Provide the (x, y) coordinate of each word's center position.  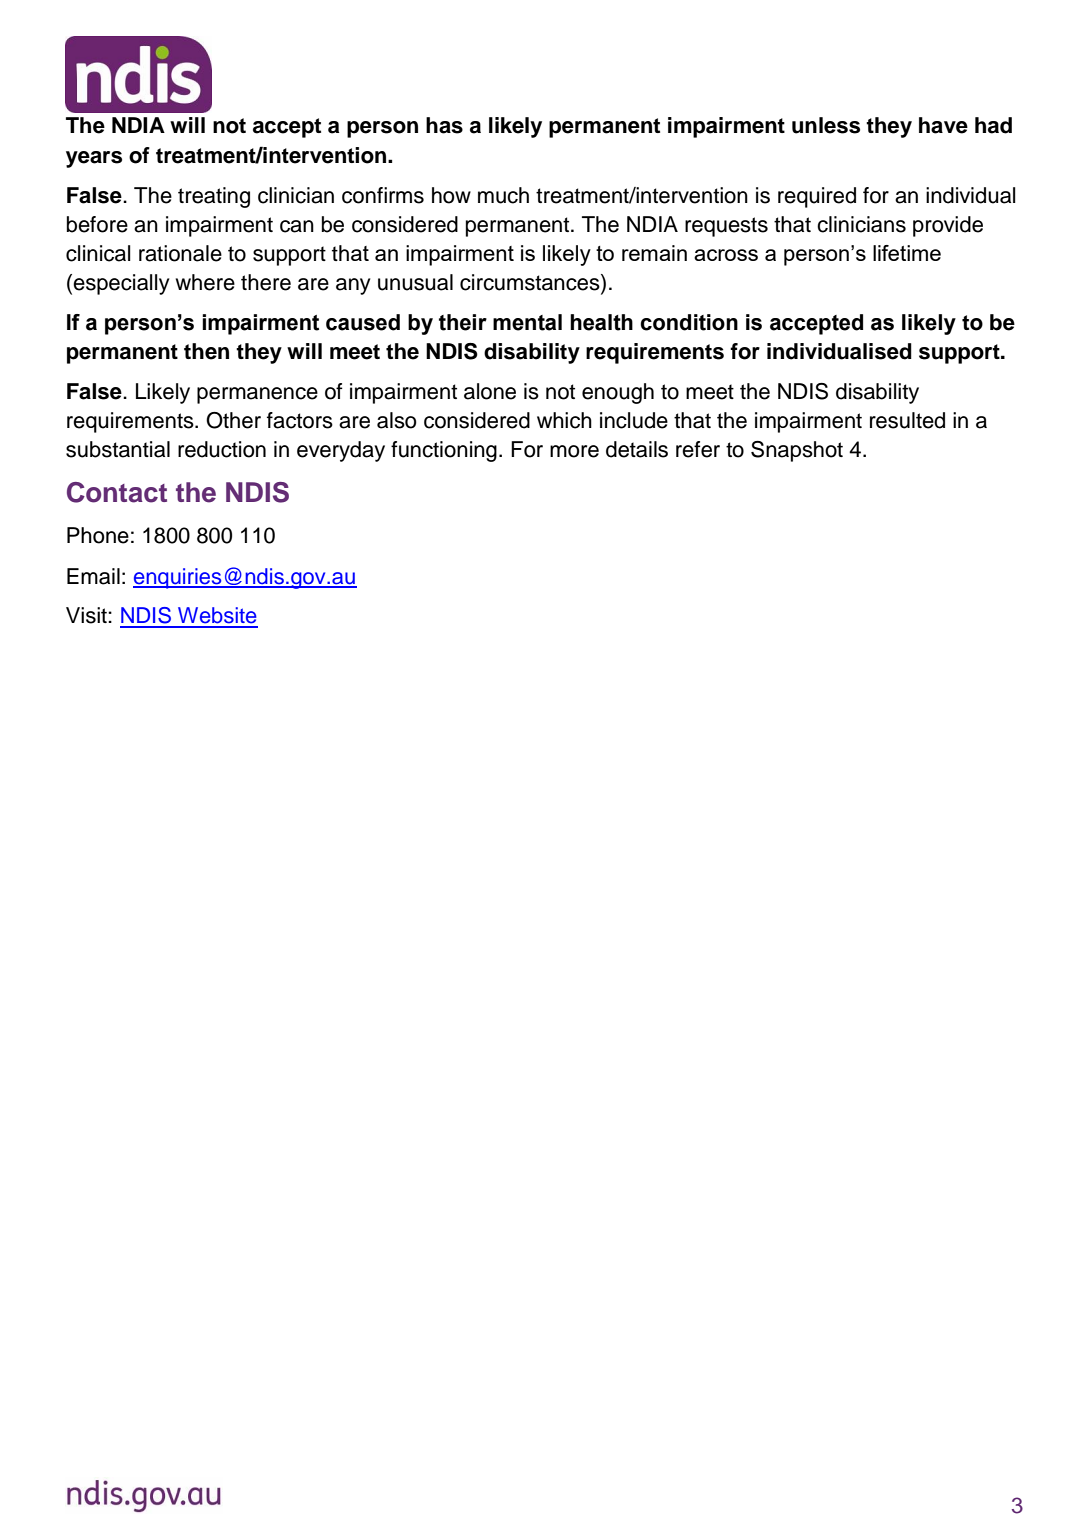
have (943, 125)
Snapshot (797, 451)
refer (698, 449)
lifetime (907, 253)
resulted (907, 420)
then (206, 351)
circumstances (531, 283)
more (574, 451)
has (444, 125)
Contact (117, 492)
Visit (87, 615)
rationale (180, 253)
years (94, 159)
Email (93, 576)
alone (490, 391)
